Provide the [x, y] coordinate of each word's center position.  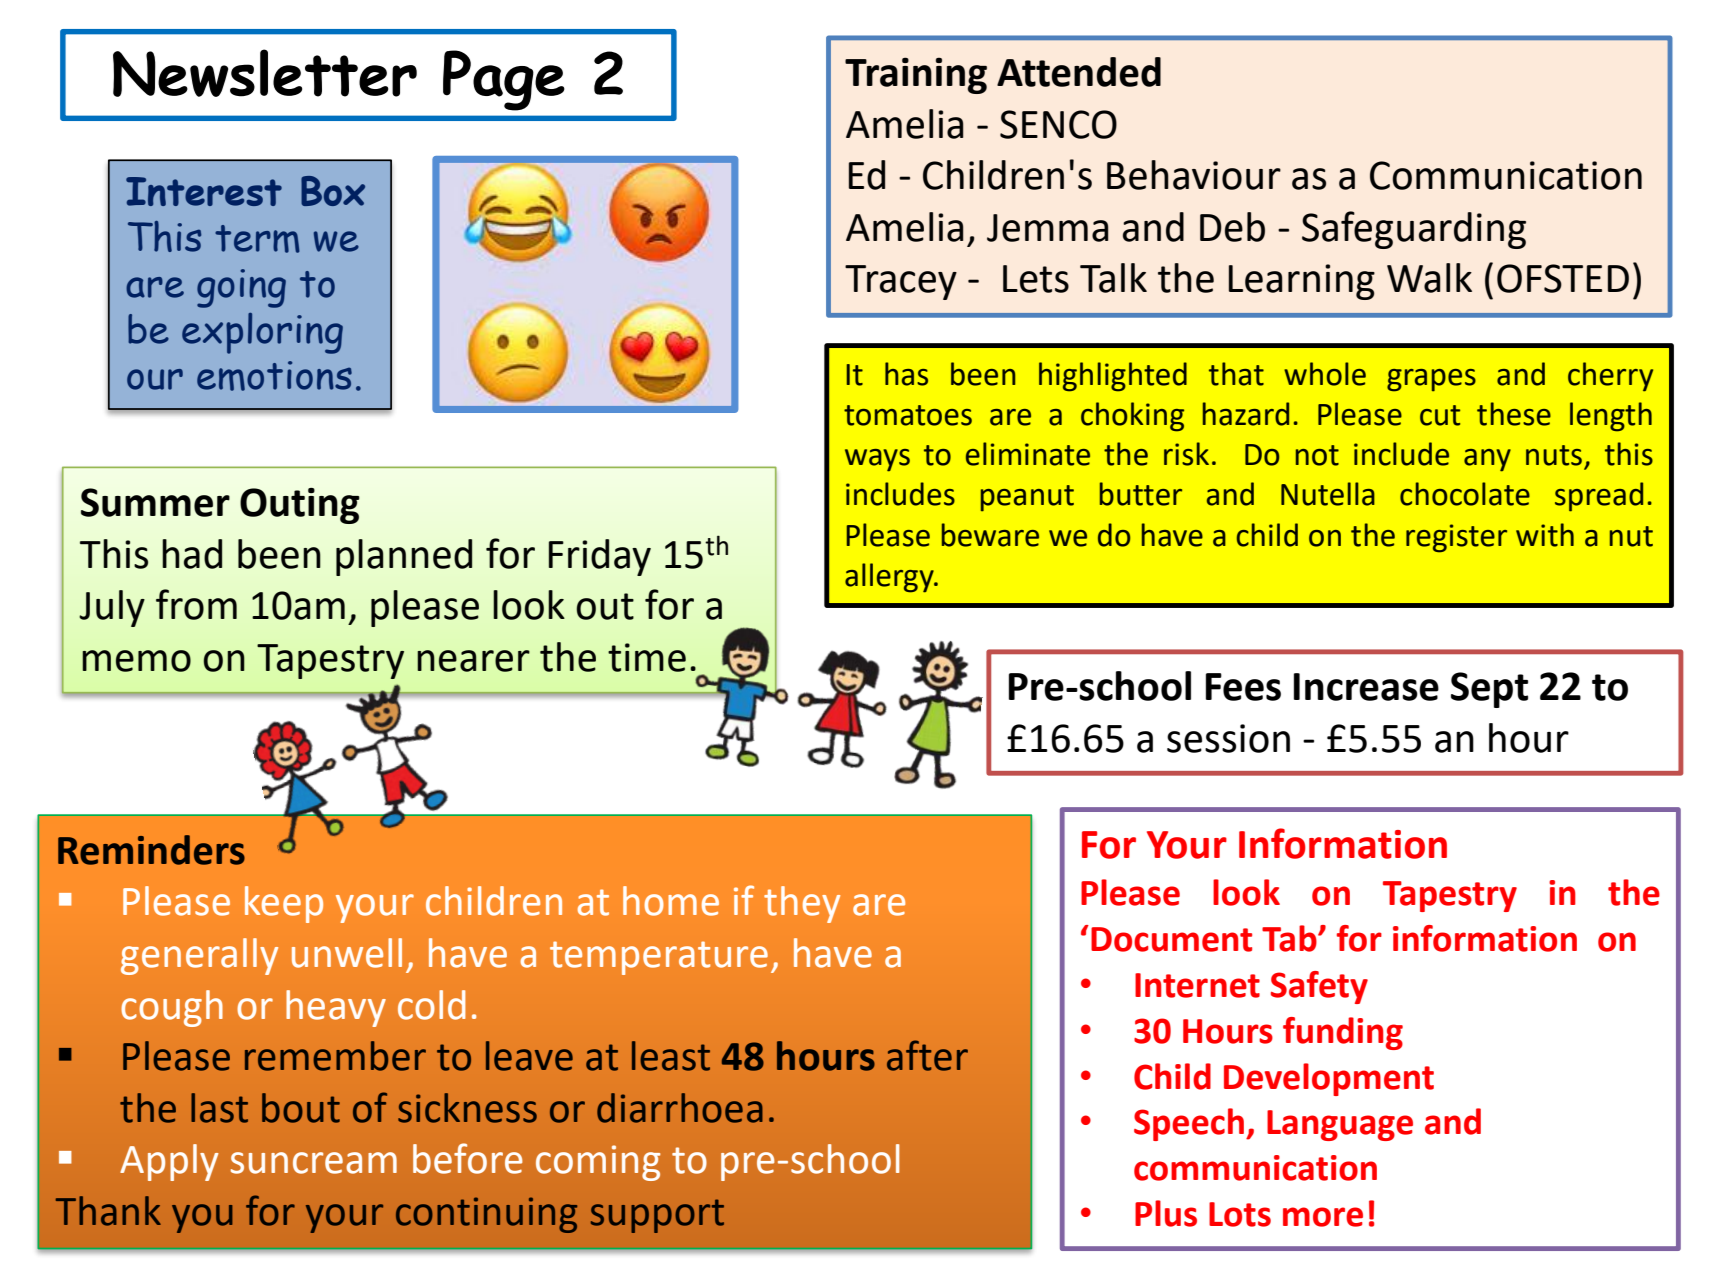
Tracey [901, 282]
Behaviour [1194, 175]
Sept [1489, 690]
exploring [262, 333]
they [802, 904]
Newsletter [265, 73]
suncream [314, 1163]
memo [136, 661]
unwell [347, 953]
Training [916, 75]
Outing [300, 506]
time [647, 657]
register [1456, 538]
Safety [1319, 987]
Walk [1429, 278]
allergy [890, 578]
